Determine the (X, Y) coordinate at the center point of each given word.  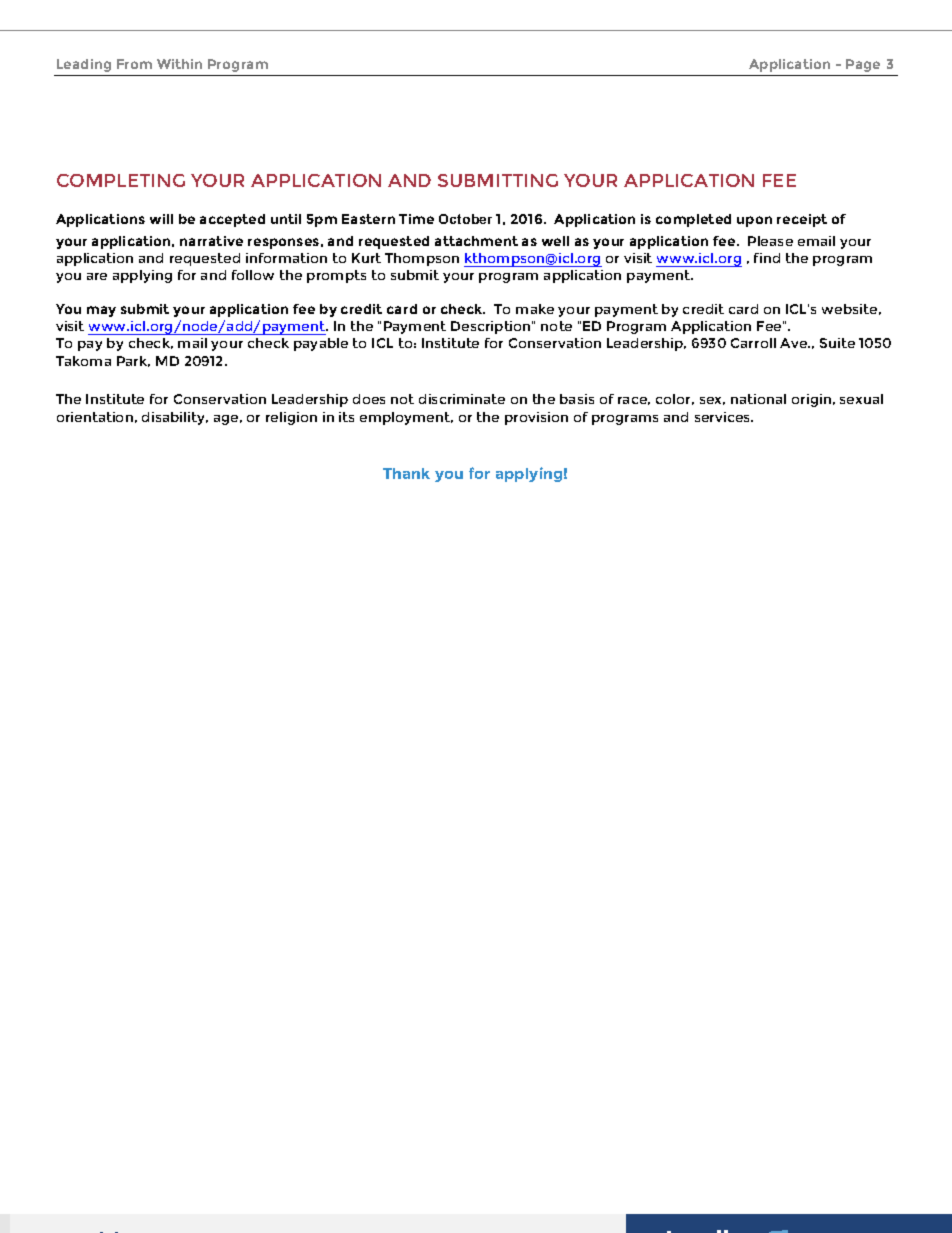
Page (863, 65)
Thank (406, 473)
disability (175, 418)
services (724, 417)
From (134, 64)
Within (179, 64)
